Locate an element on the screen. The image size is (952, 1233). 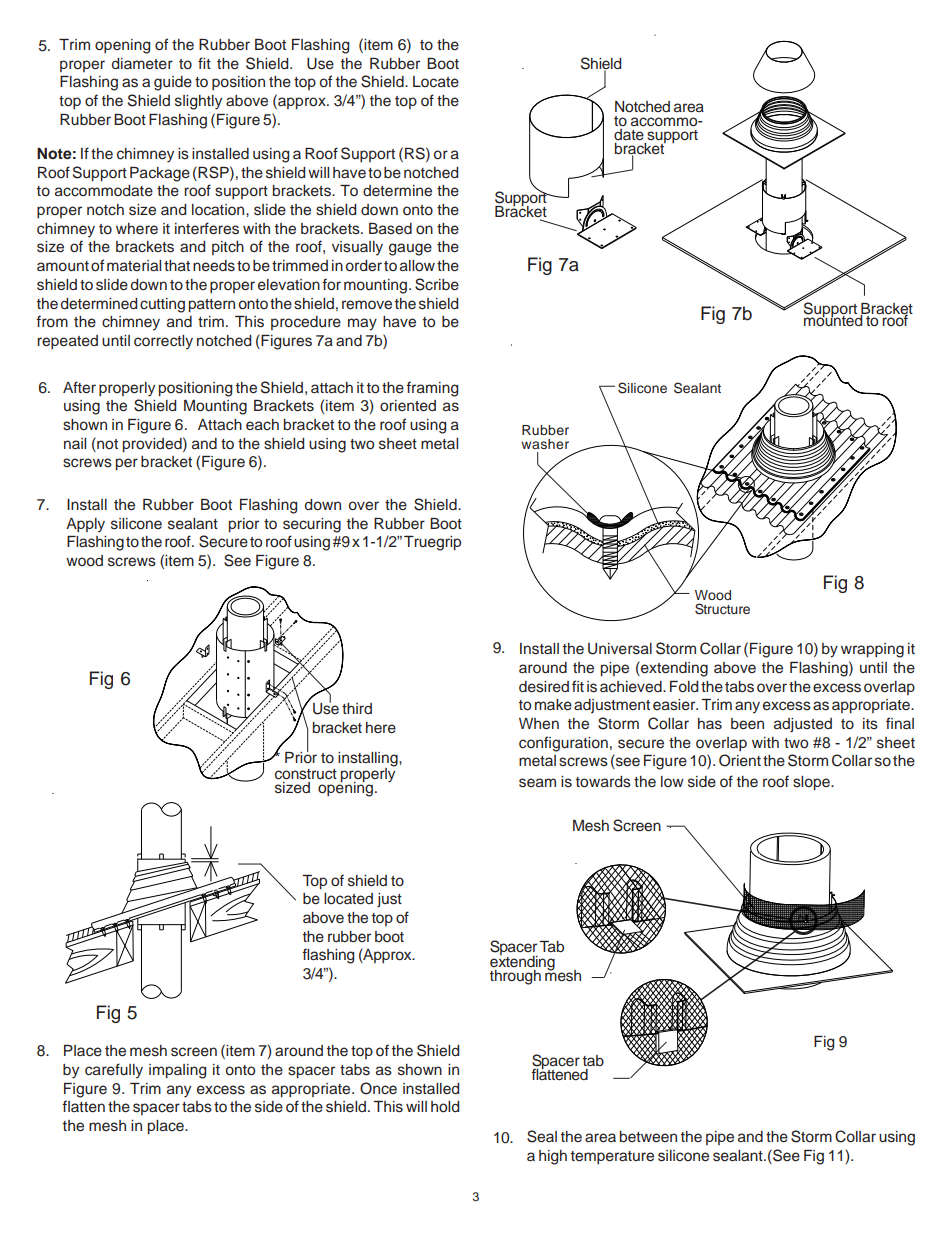
hold is located at coordinates (445, 1107).
